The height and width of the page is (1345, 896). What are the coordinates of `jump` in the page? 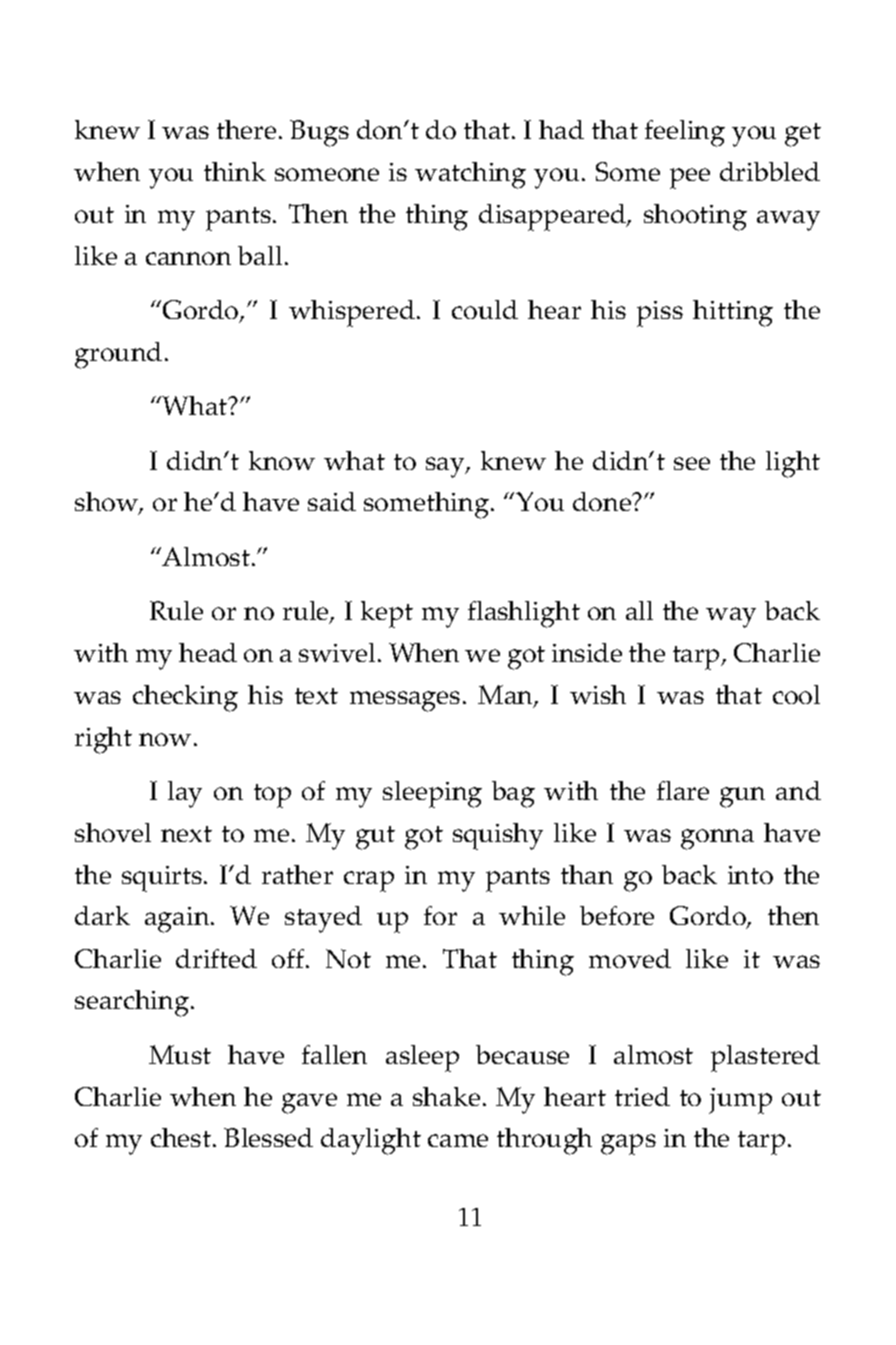 It's located at (740, 1101).
